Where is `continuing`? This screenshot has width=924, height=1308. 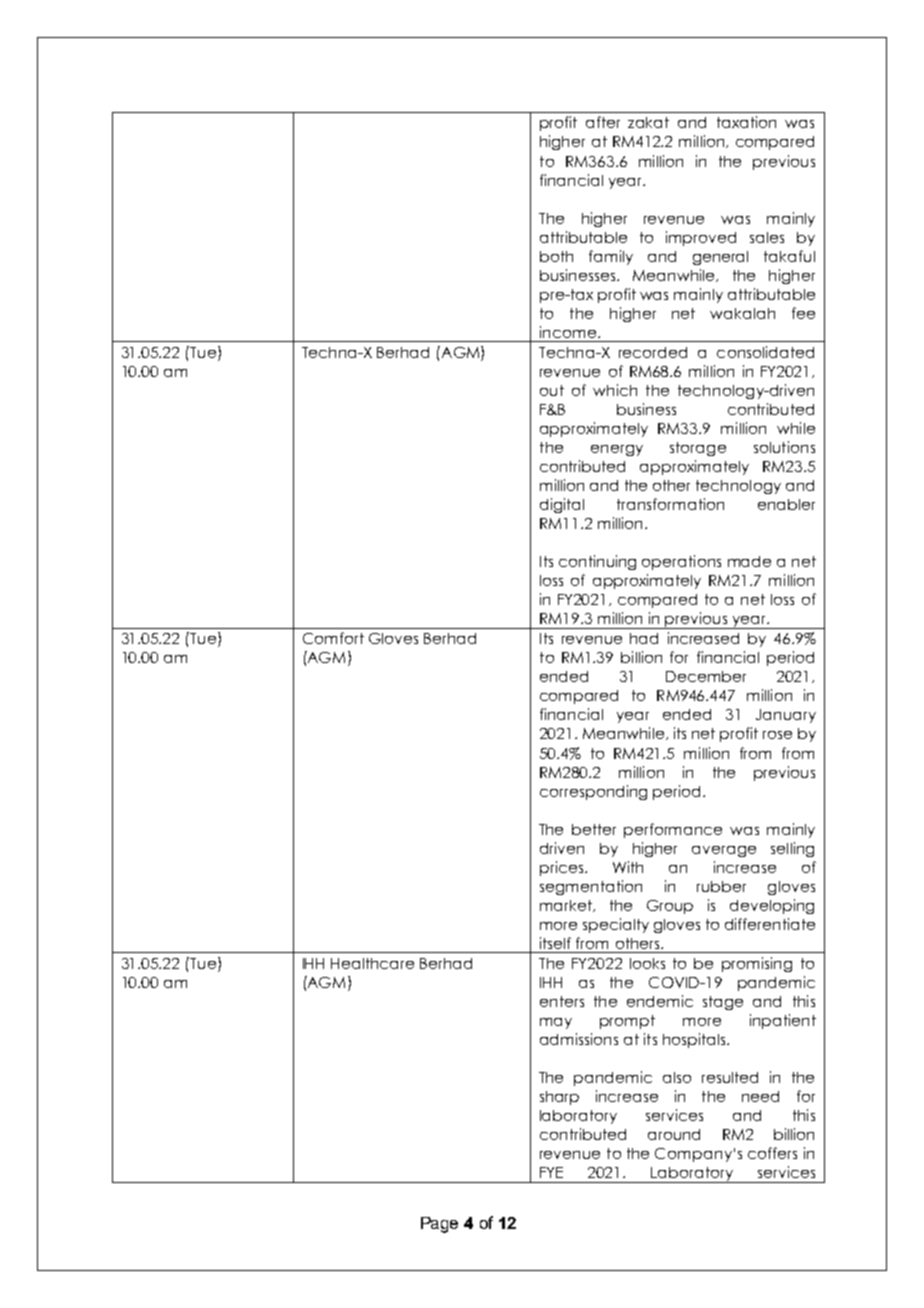
continuing is located at coordinates (597, 562).
